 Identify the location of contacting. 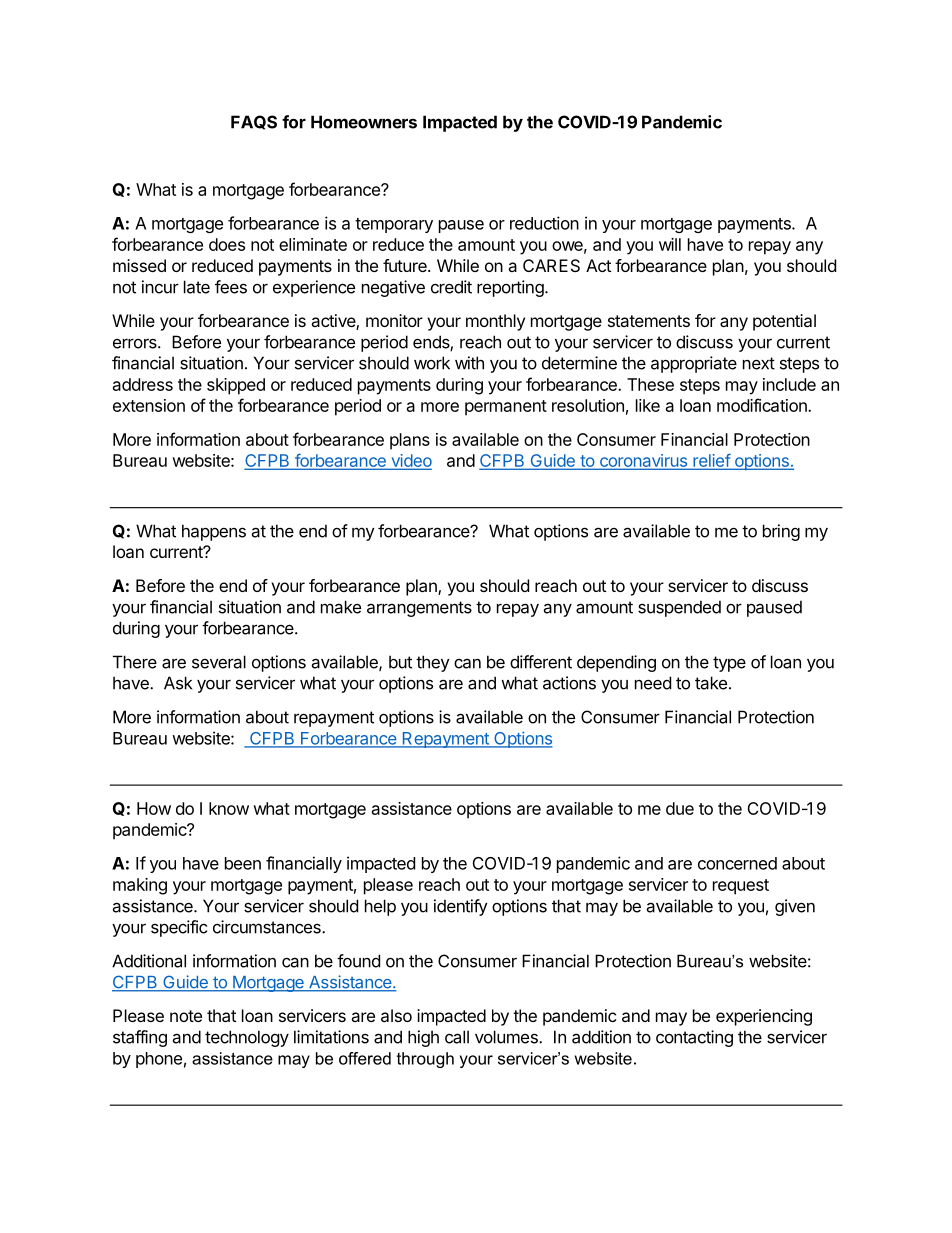
(694, 1038).
